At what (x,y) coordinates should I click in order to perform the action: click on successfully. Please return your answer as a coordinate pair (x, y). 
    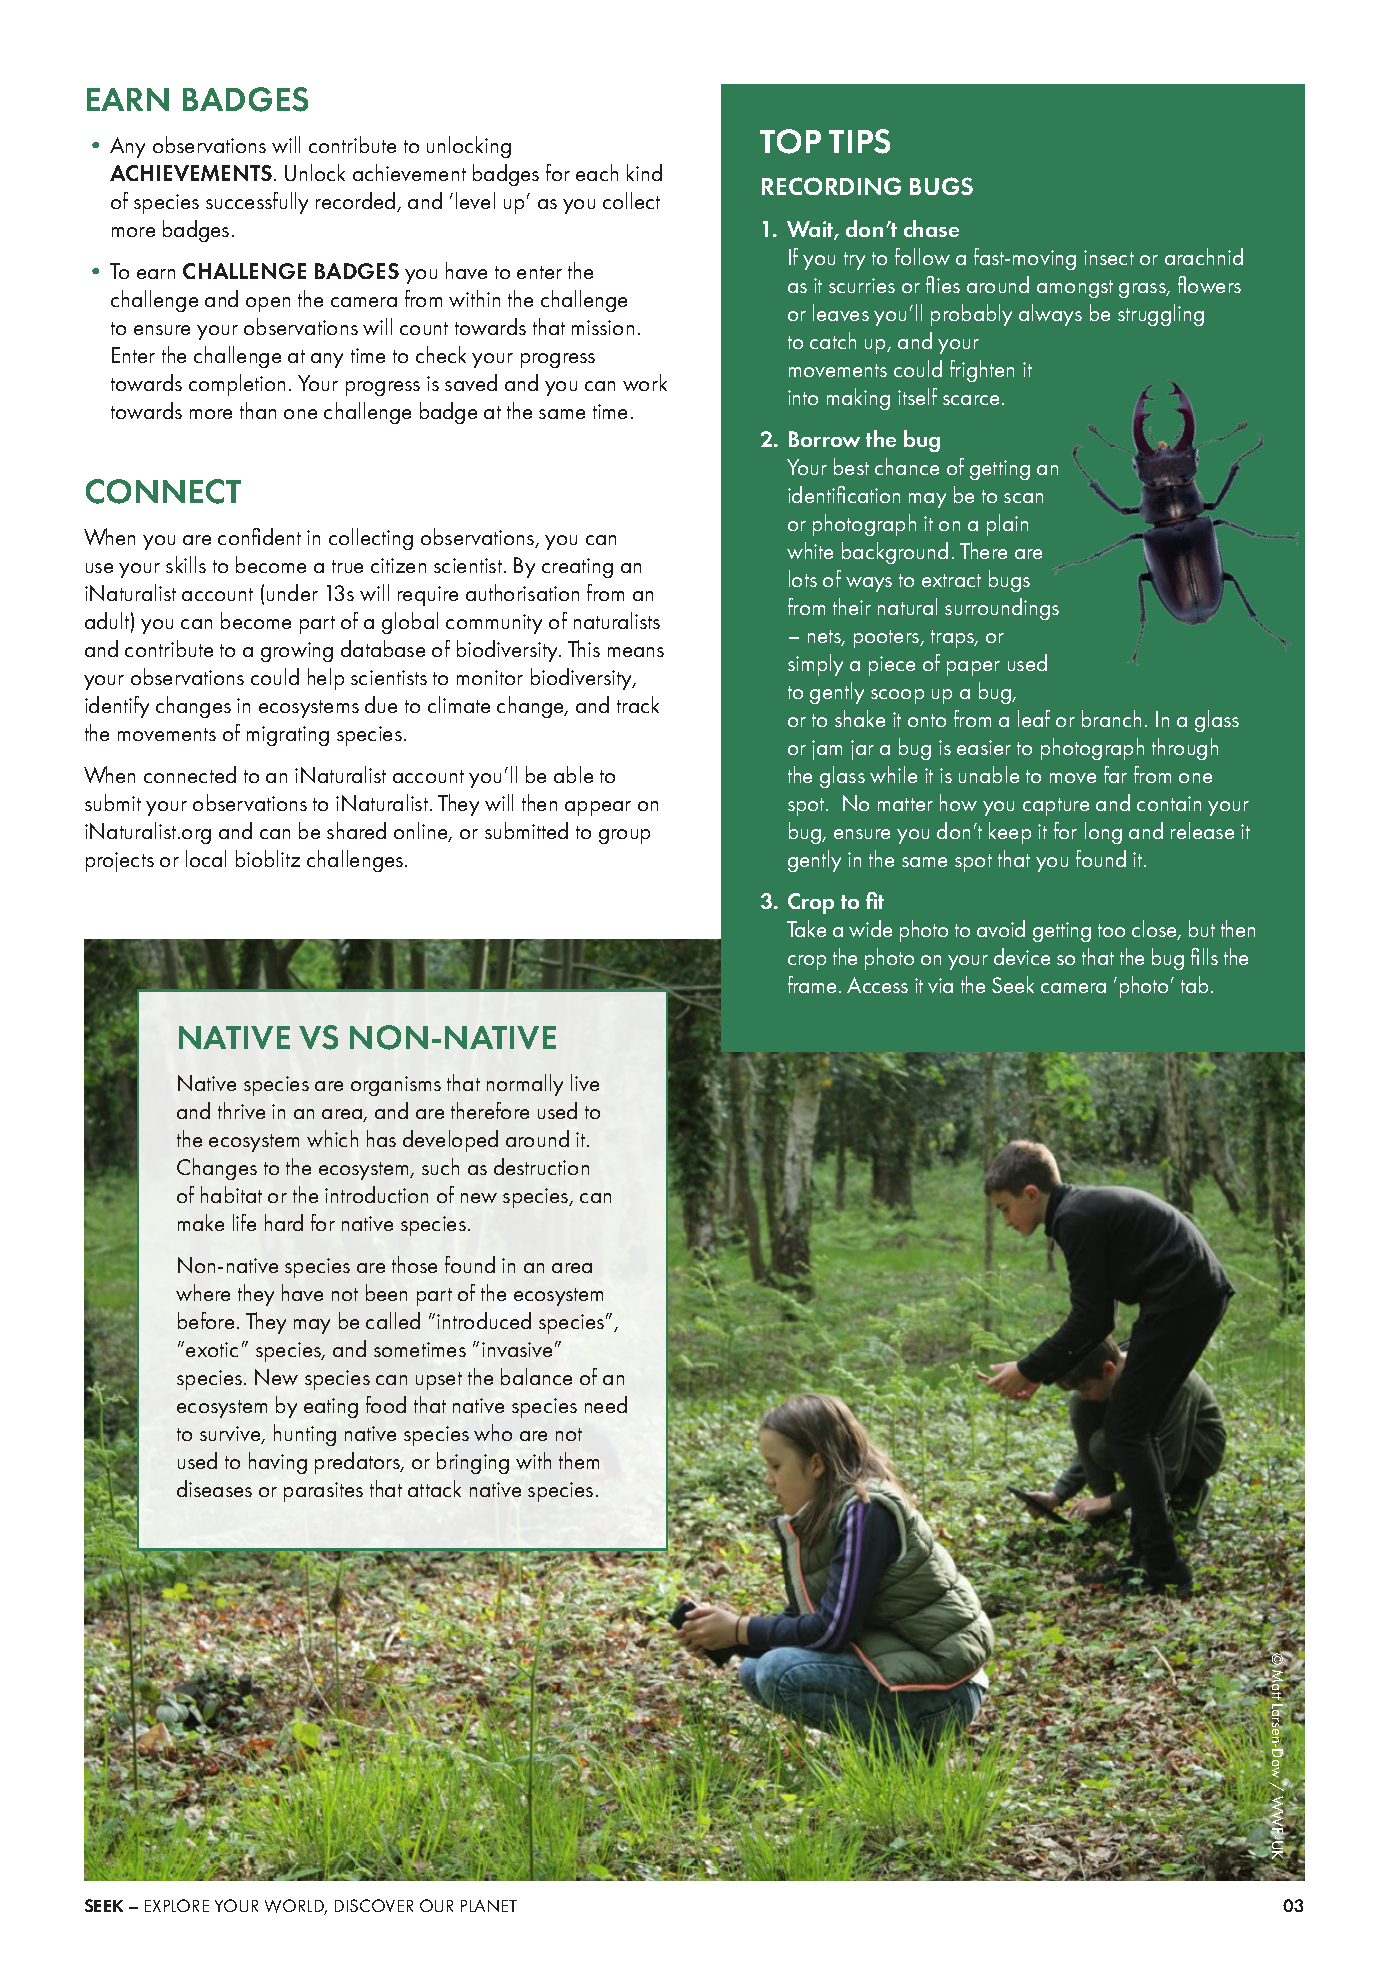
    Looking at the image, I should click on (257, 203).
